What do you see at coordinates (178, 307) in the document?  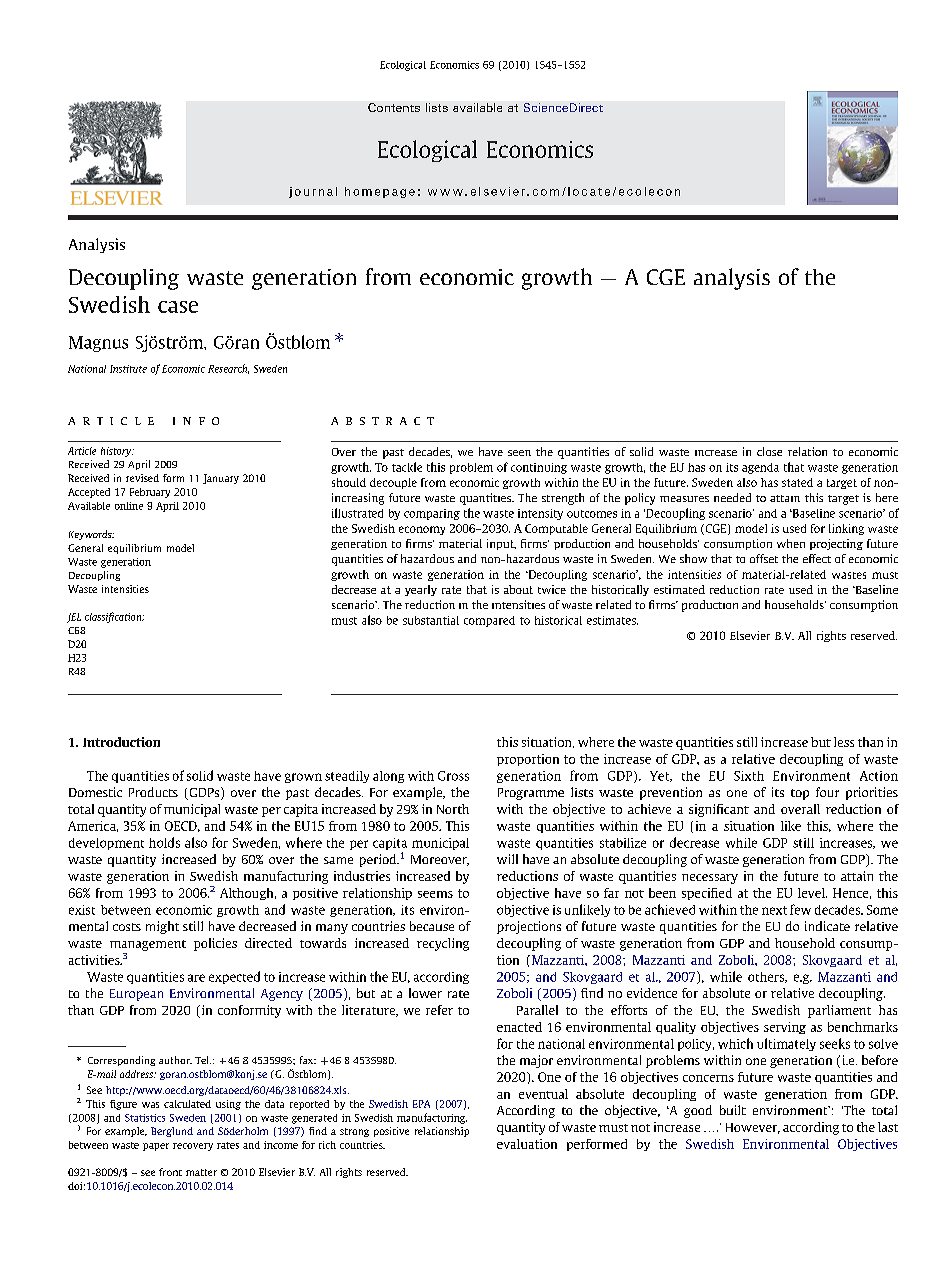 I see `case` at bounding box center [178, 307].
